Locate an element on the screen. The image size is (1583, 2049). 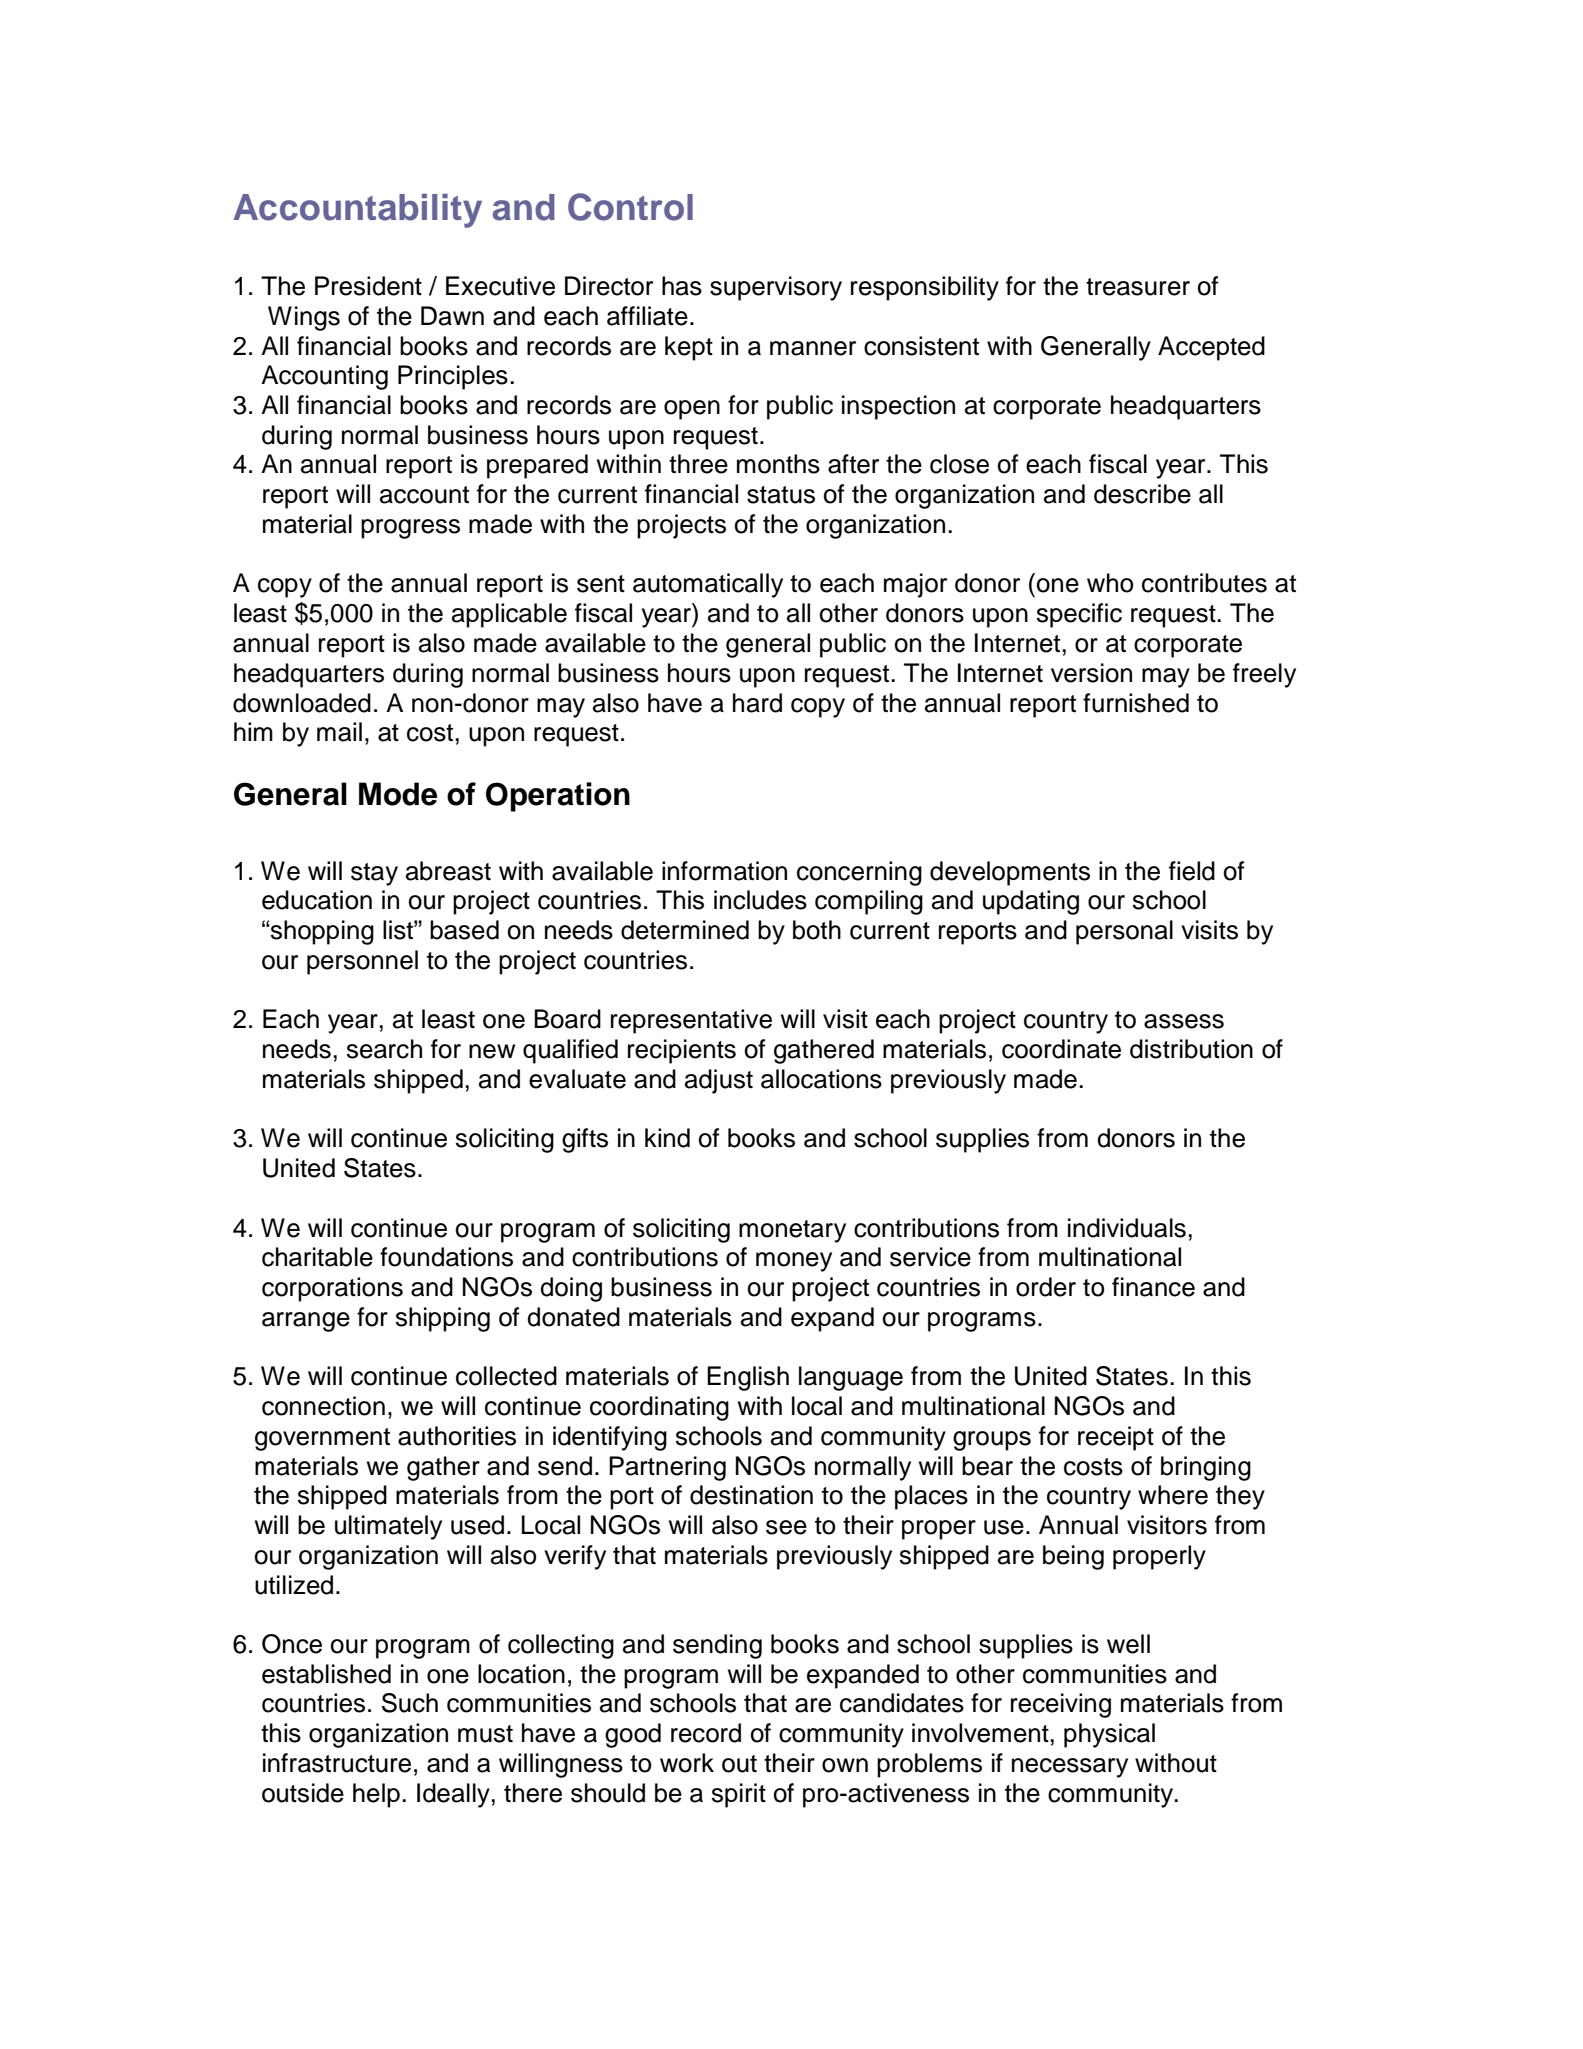
supervisory is located at coordinates (776, 288).
